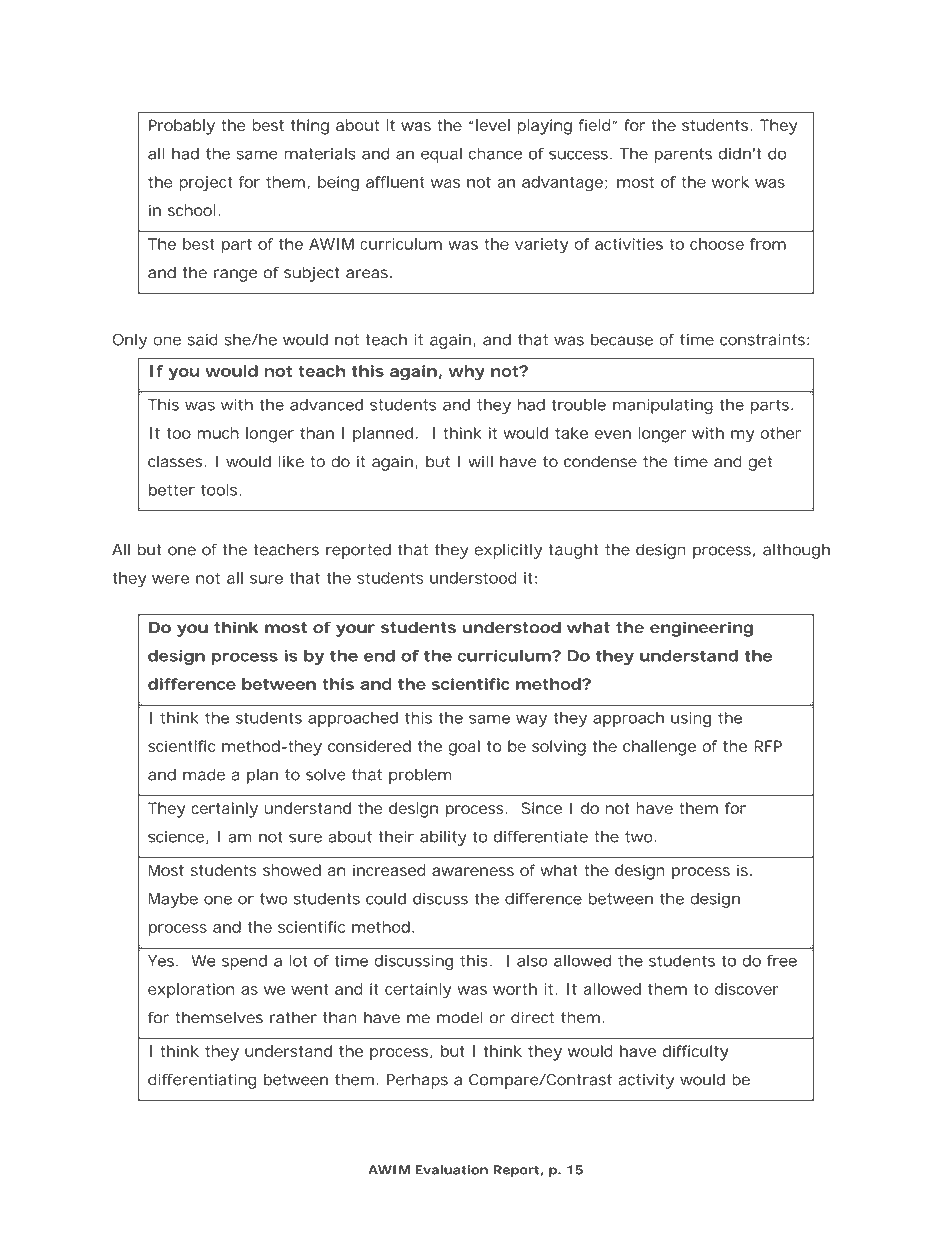 The width and height of the image is (952, 1233). Describe the element at coordinates (173, 900) in the image. I see `Maybe` at that location.
